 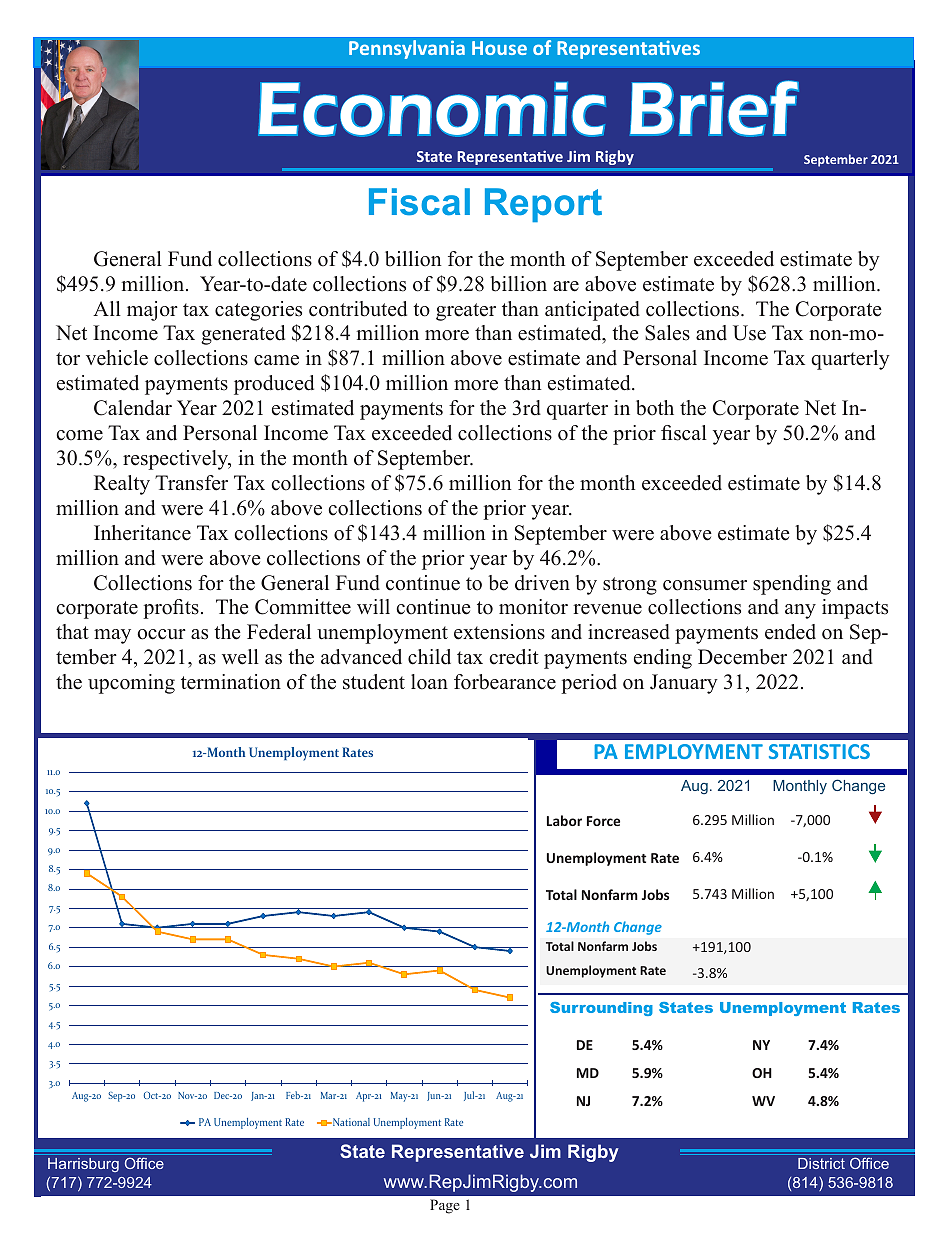 I want to click on Pennsylvania, so click(x=407, y=49).
